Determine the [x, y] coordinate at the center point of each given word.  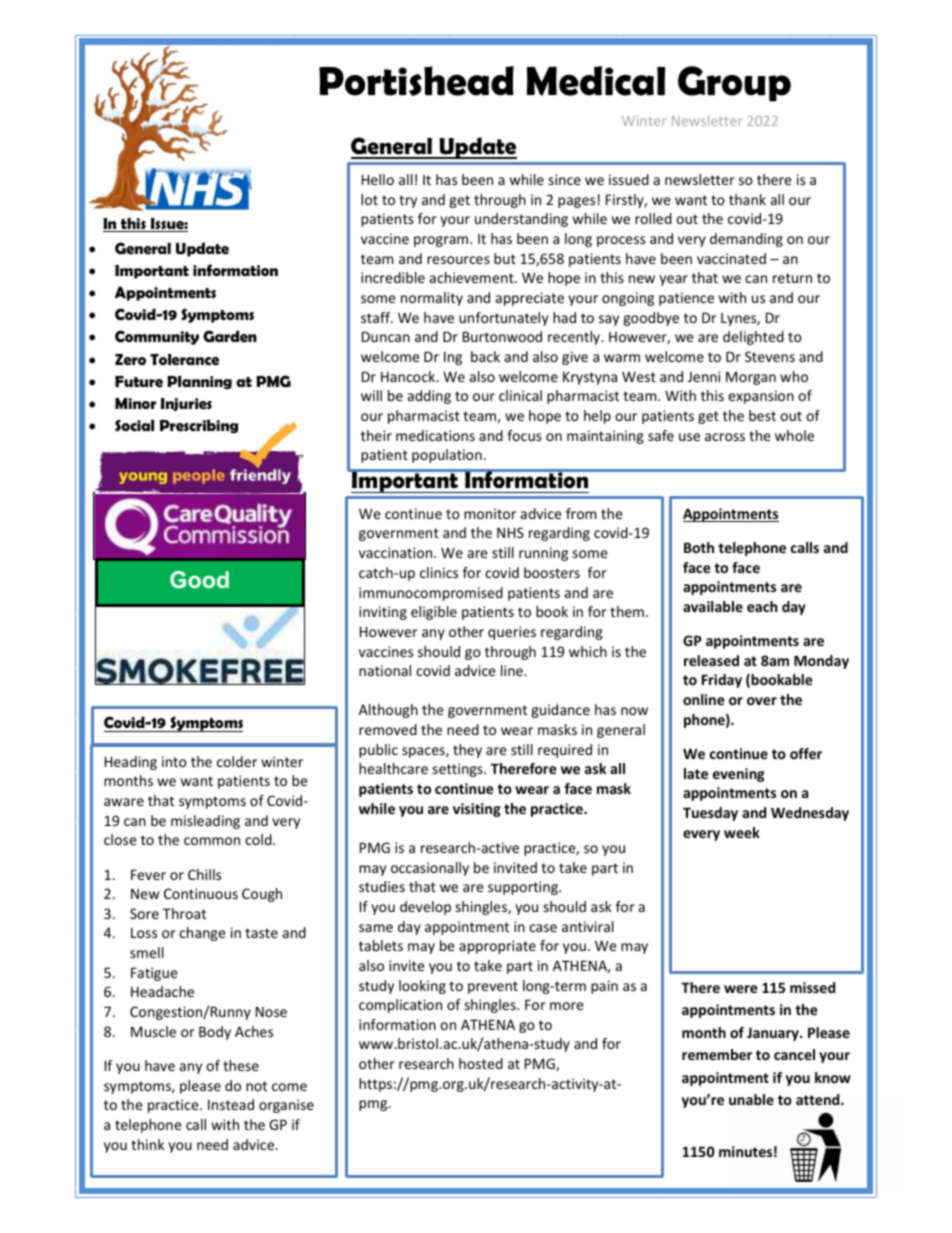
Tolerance [184, 360]
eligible [434, 613]
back [485, 356]
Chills [204, 874]
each [762, 606]
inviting [383, 613]
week [742, 832]
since [564, 179]
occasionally [430, 869]
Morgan [751, 378]
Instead [231, 1104]
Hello [378, 179]
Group [734, 84]
